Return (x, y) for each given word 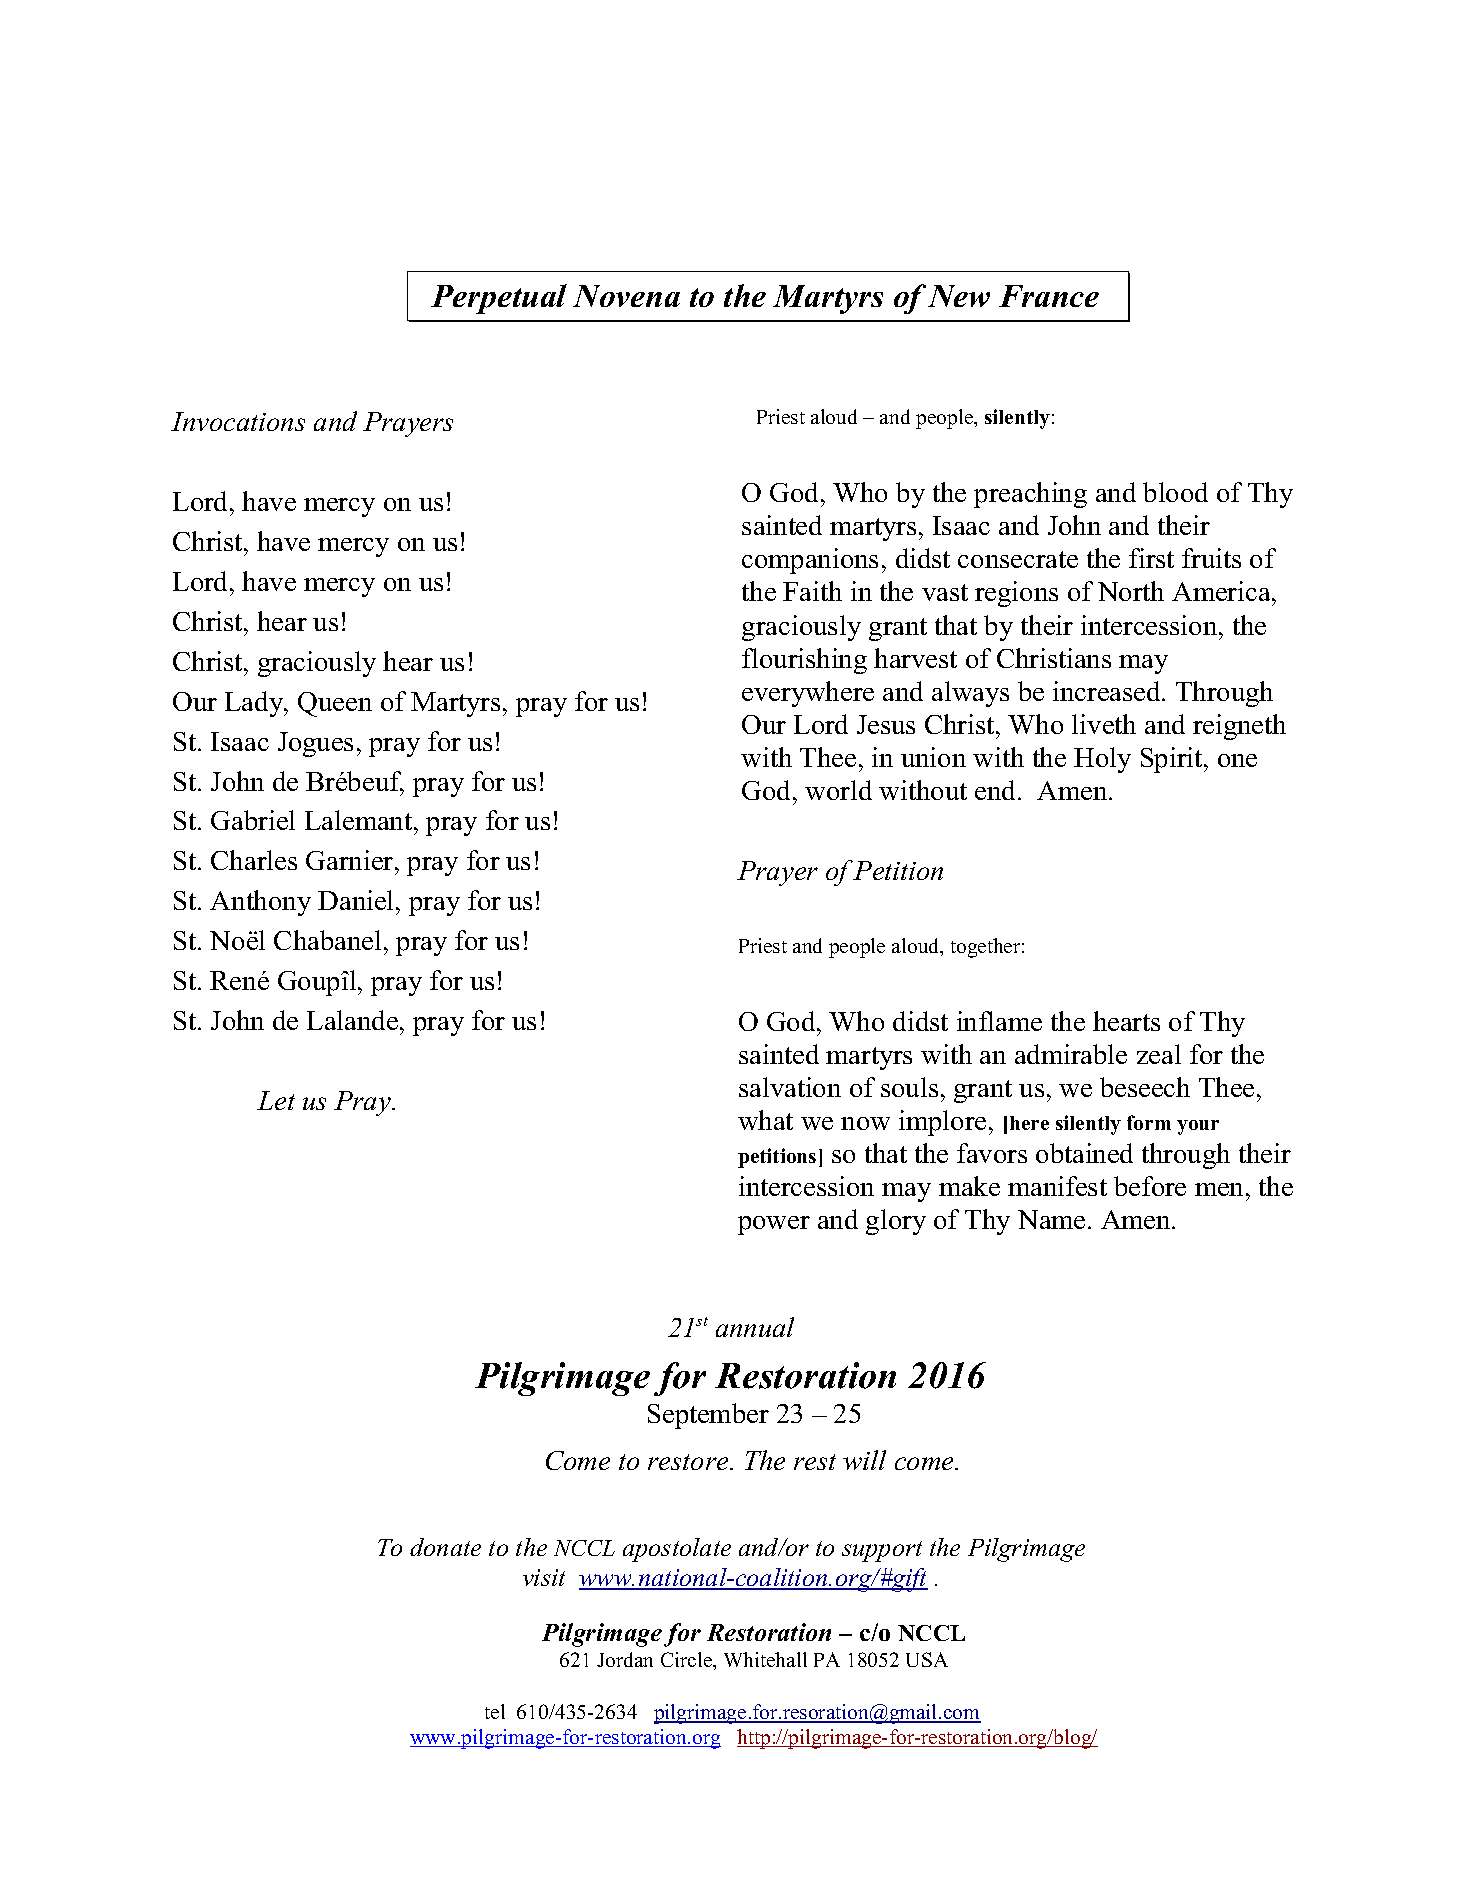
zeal (1159, 1054)
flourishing (804, 661)
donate (445, 1547)
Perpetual (499, 299)
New (959, 296)
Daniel (357, 900)
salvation (790, 1087)
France (1049, 296)
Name (1051, 1219)
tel (495, 1711)
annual (755, 1327)
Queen (335, 704)
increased (1108, 691)
